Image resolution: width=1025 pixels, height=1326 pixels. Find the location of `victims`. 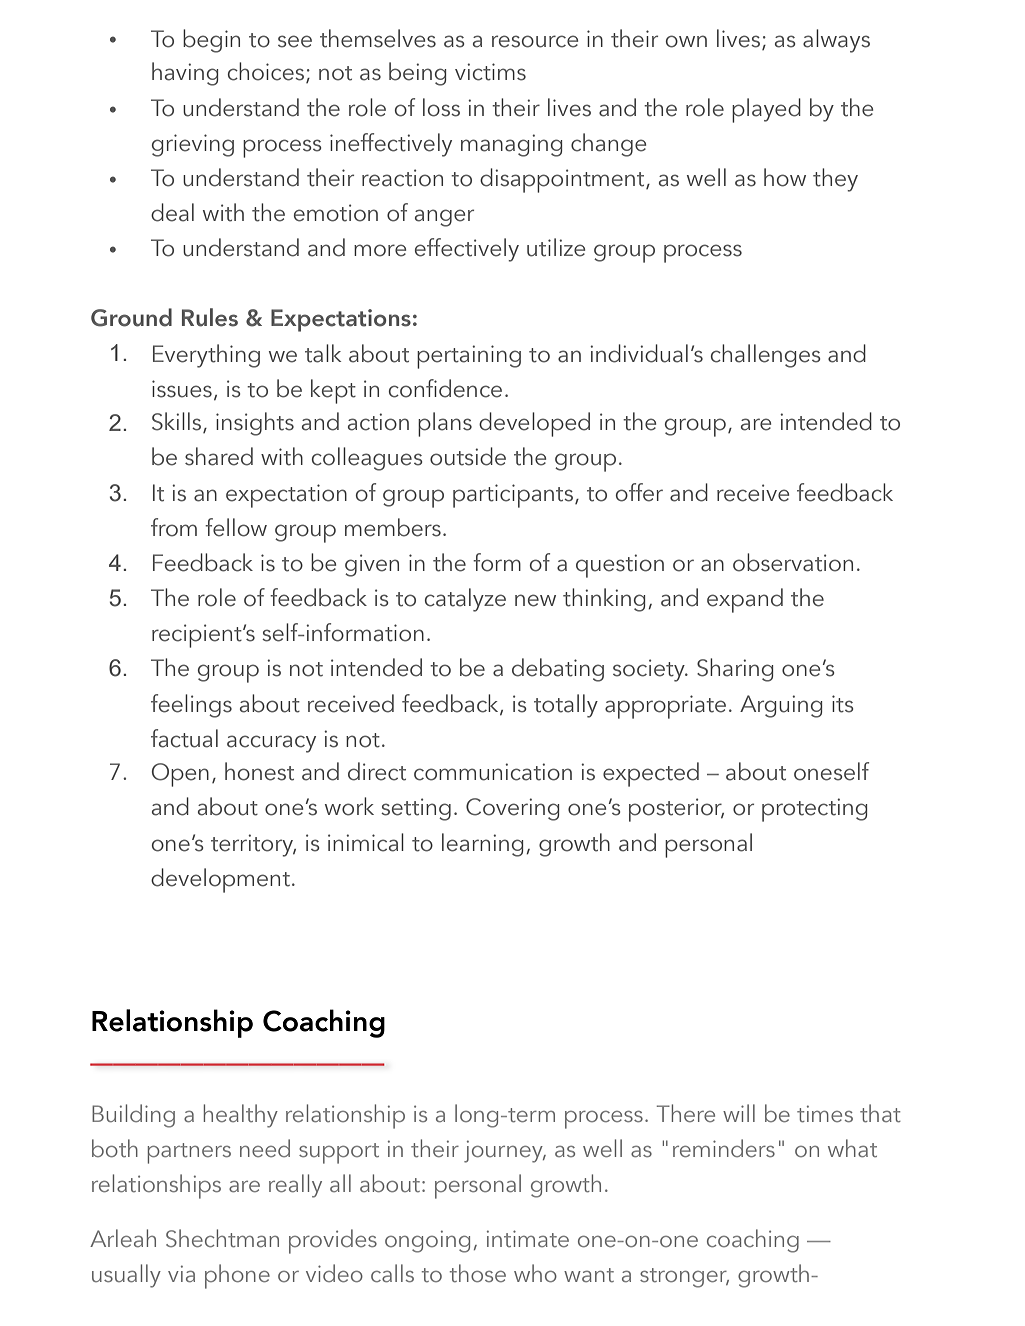

victims is located at coordinates (490, 72).
